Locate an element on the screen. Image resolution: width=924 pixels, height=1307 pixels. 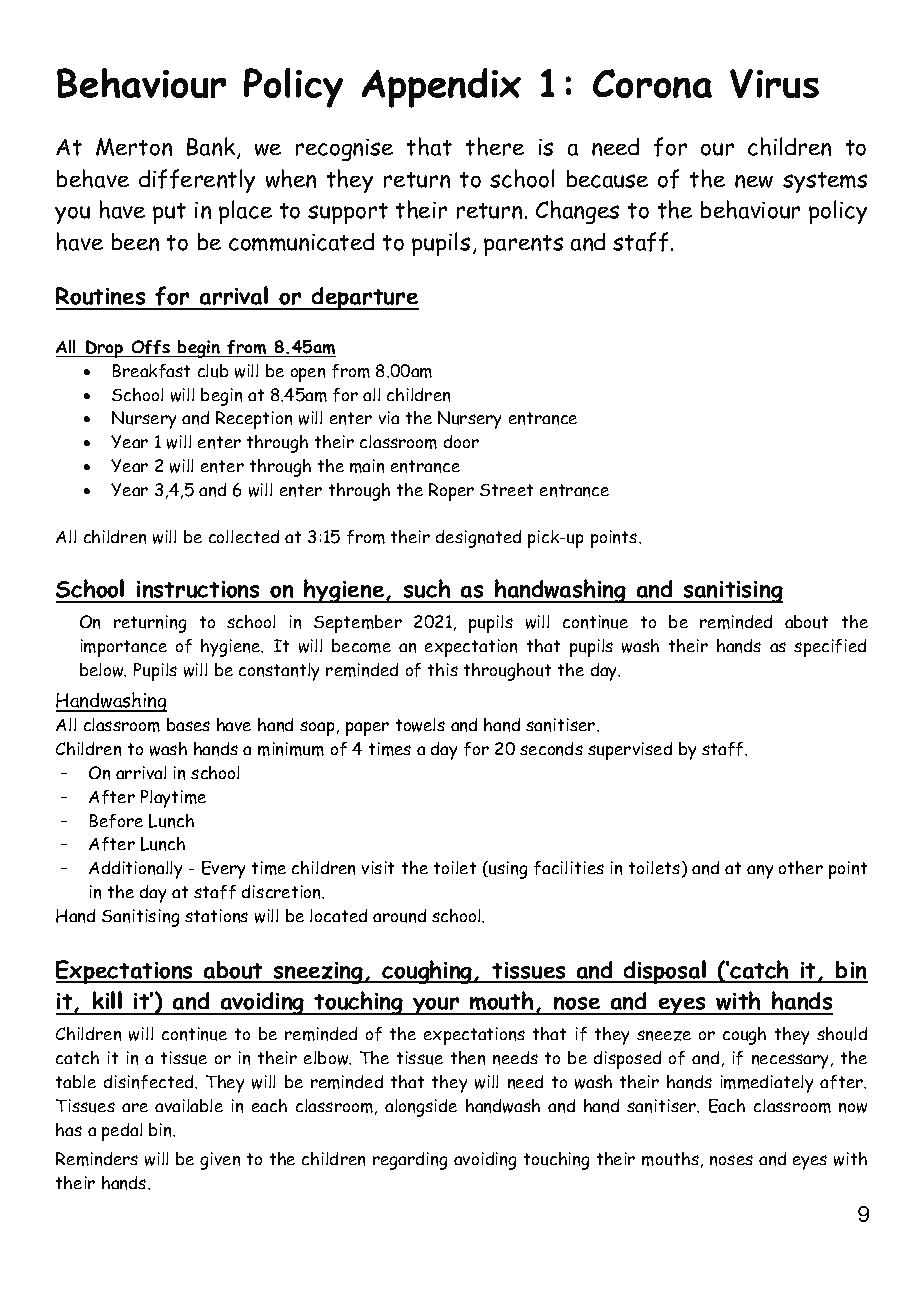
Breakfast is located at coordinates (151, 371).
